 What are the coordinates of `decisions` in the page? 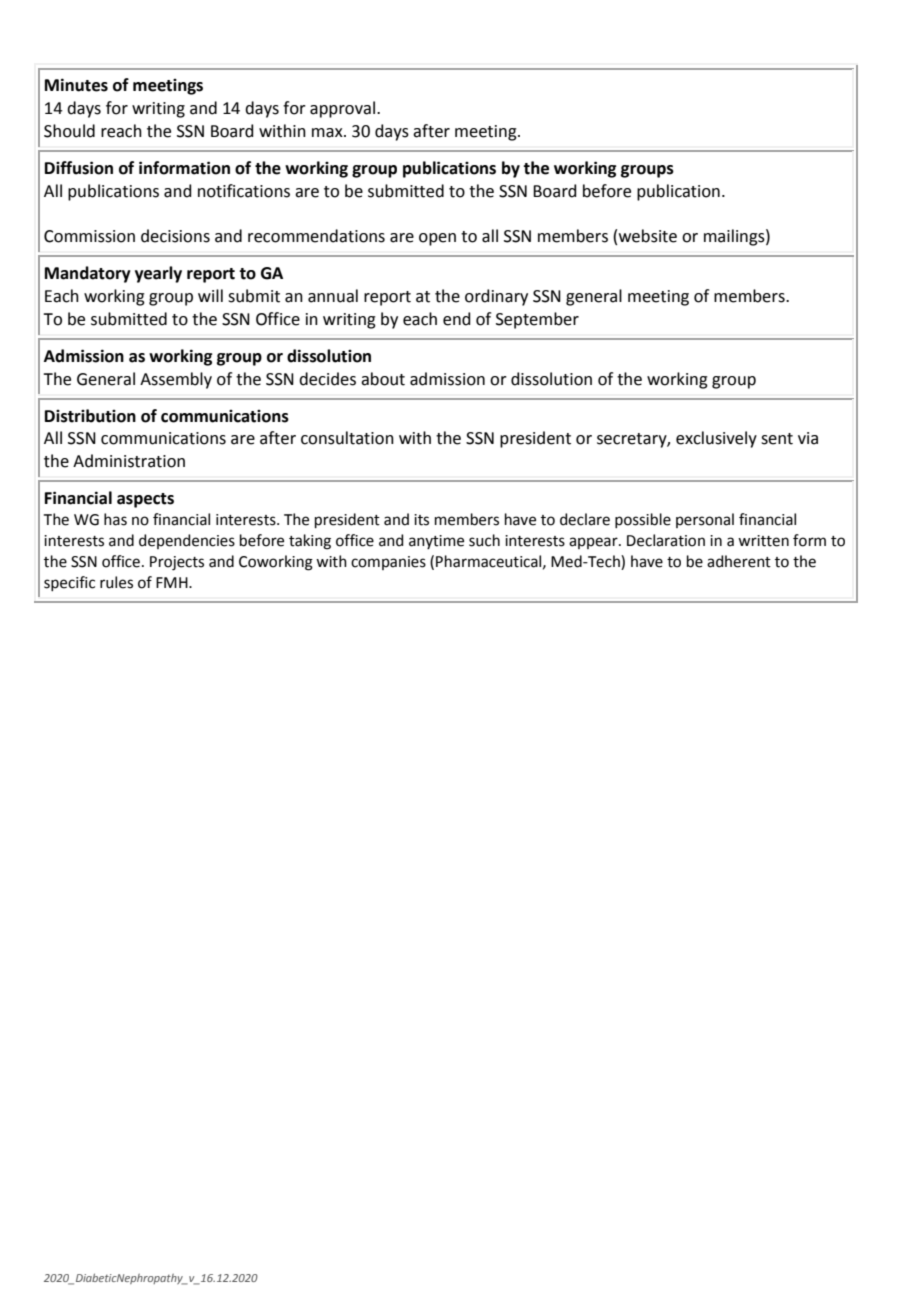 It's located at (175, 236).
